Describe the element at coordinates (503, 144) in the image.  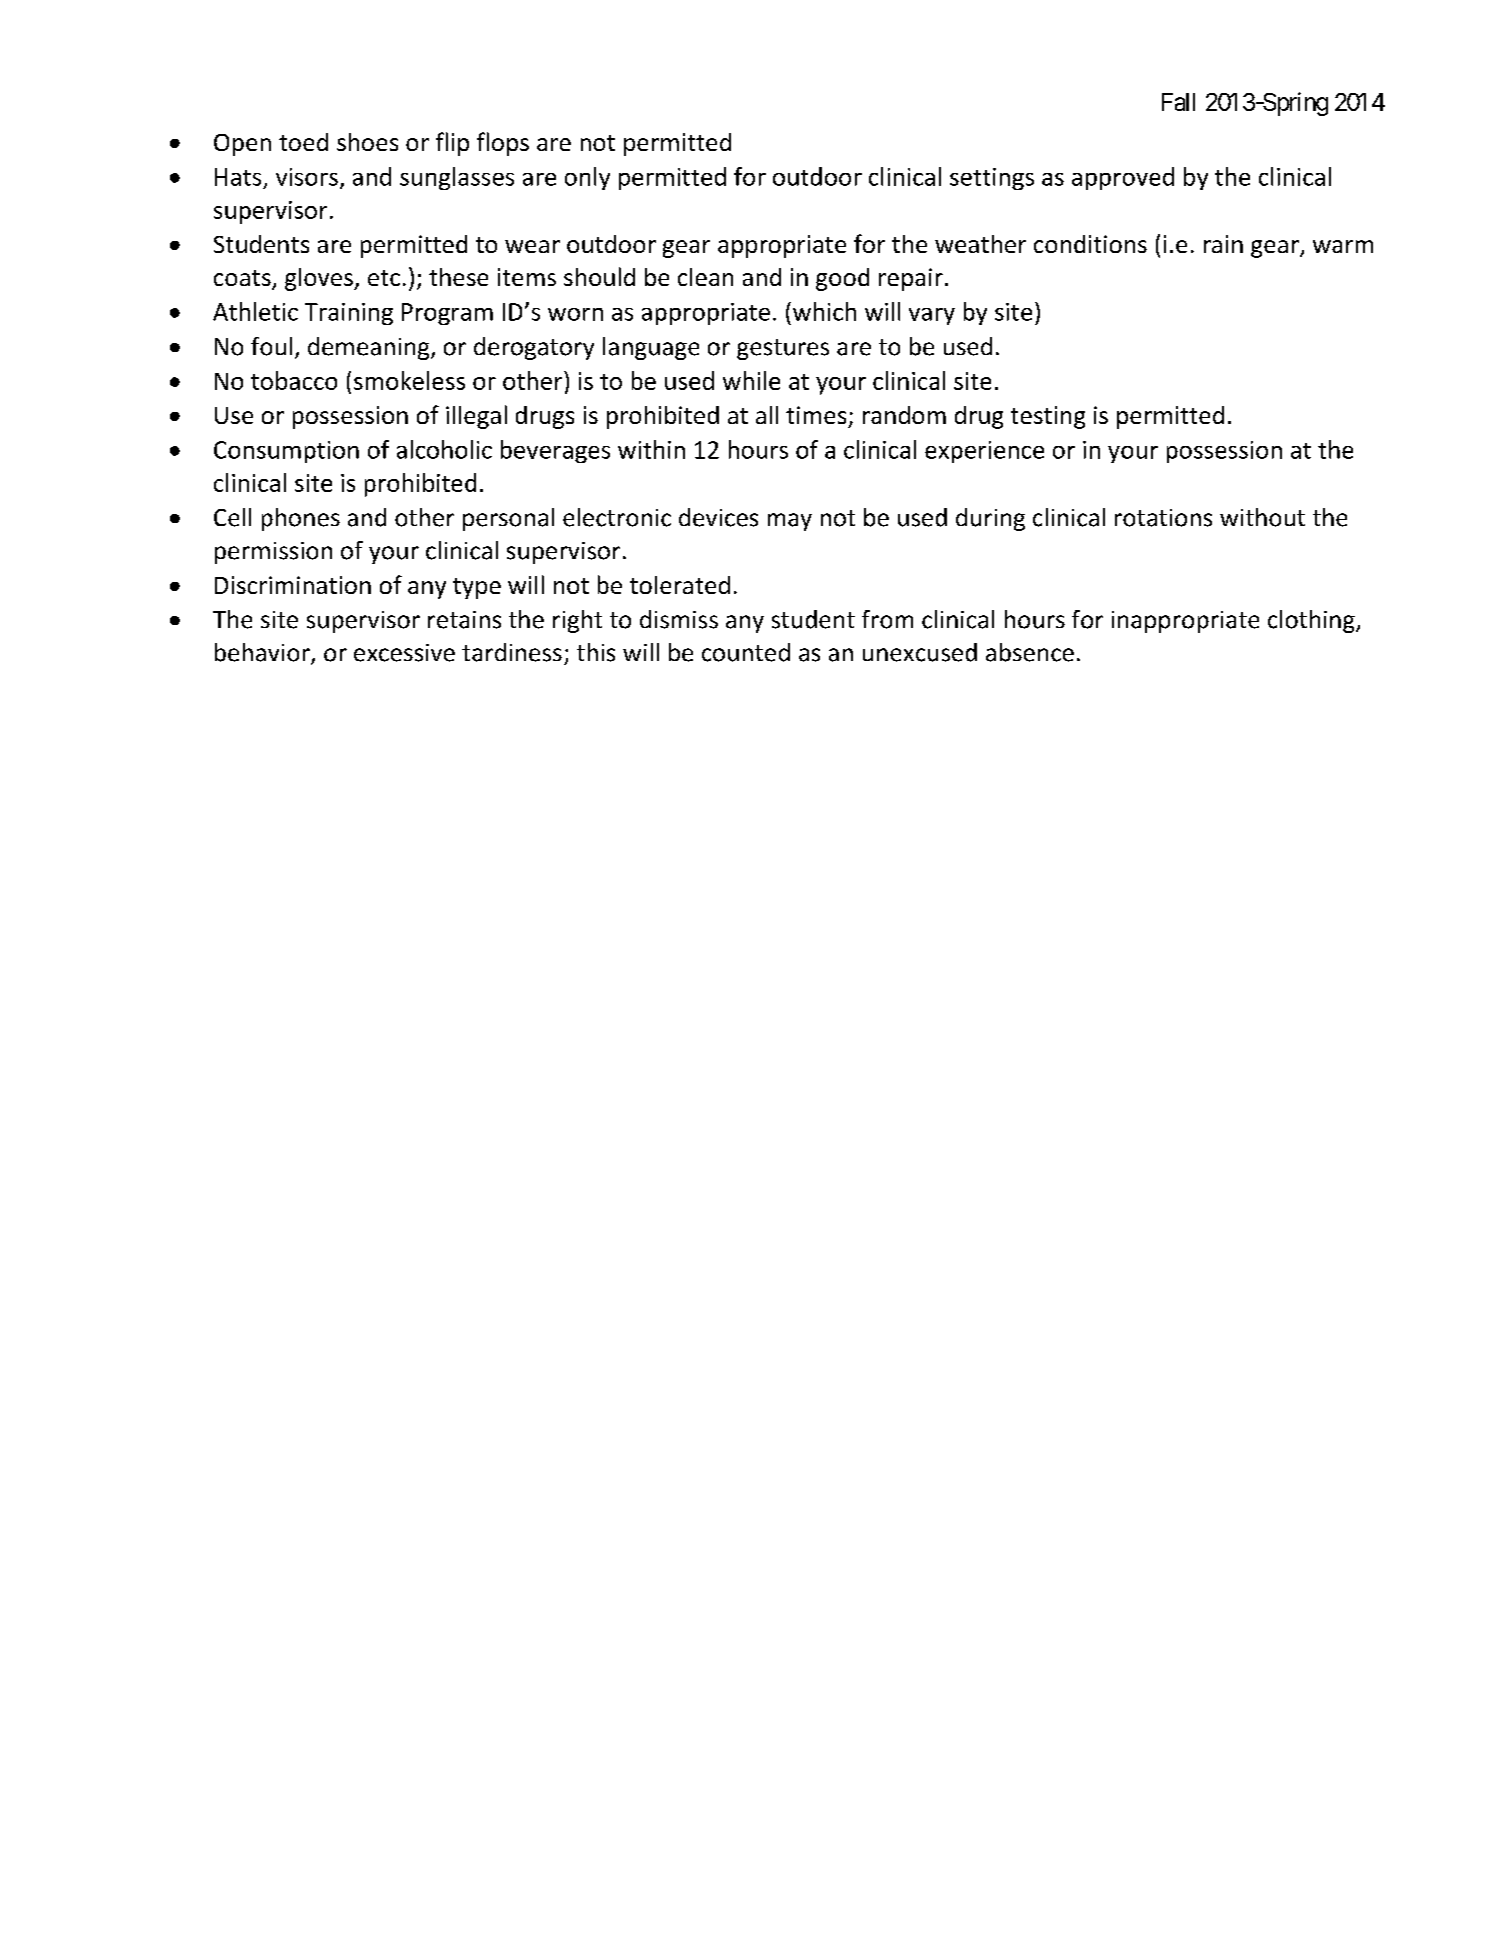
I see `flops` at that location.
